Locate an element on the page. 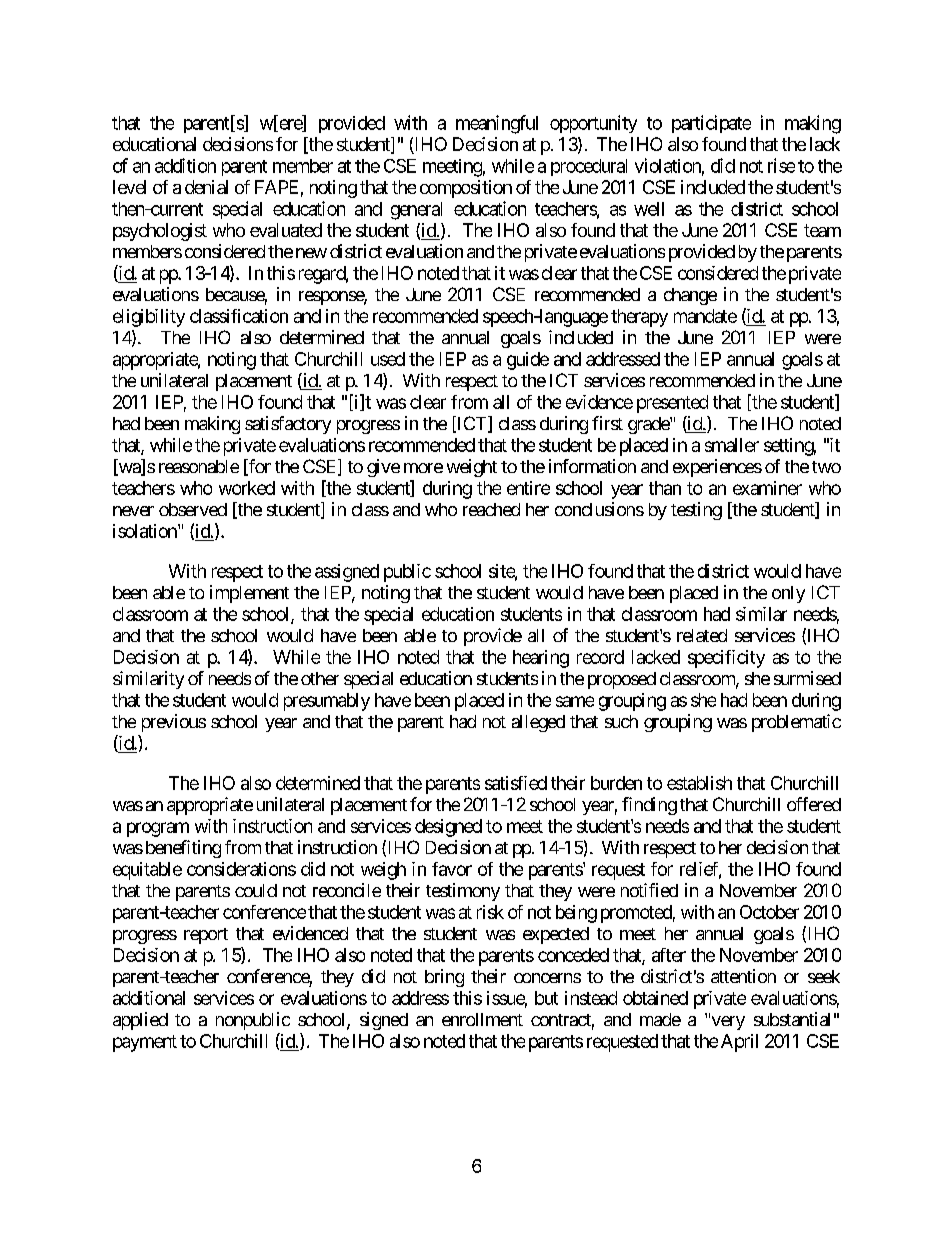 This document has height=1233, width=952. eligibility is located at coordinates (149, 318).
